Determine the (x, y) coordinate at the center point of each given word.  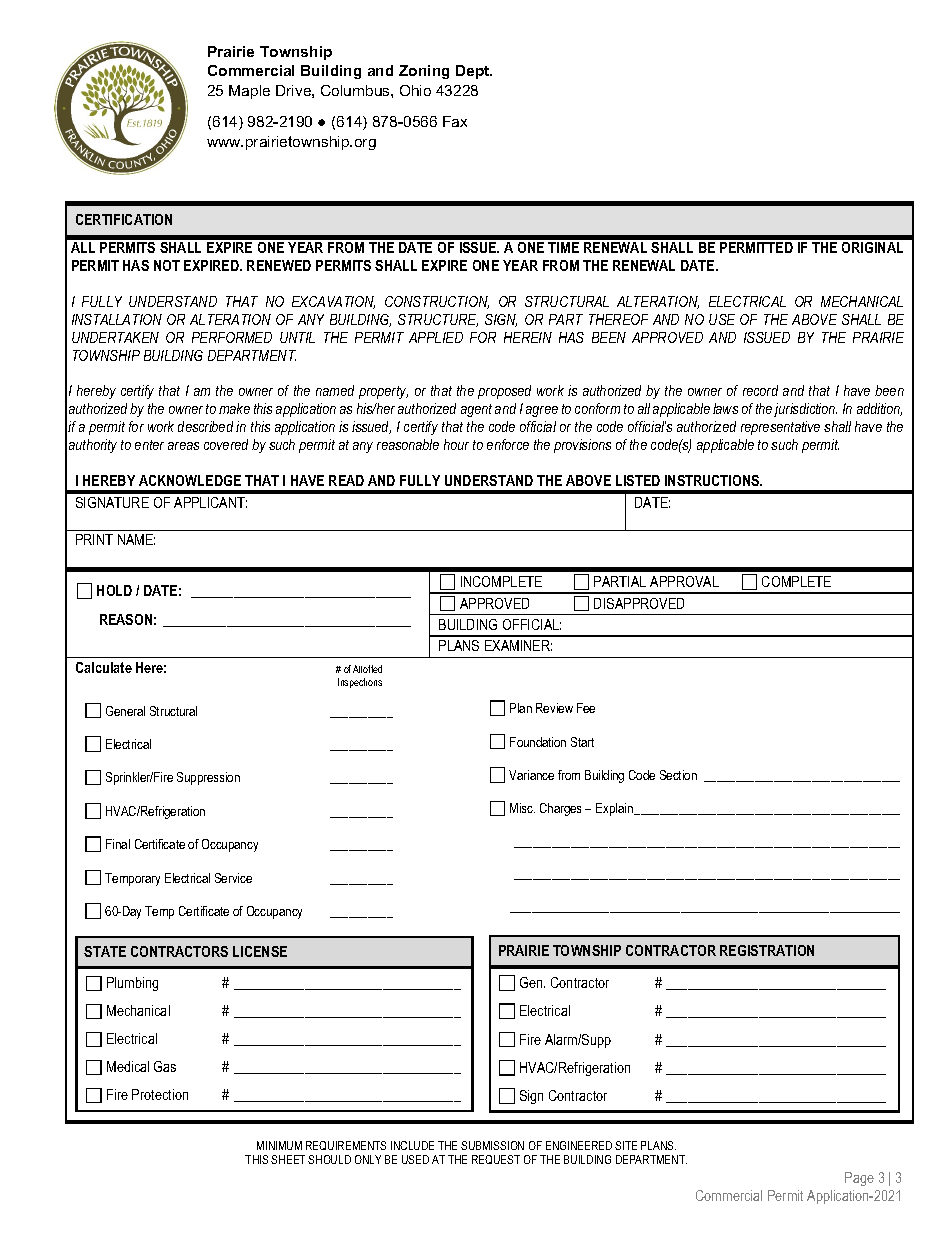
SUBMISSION (492, 1145)
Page (859, 1179)
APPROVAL (684, 581)
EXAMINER (518, 645)
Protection (160, 1094)
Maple (249, 92)
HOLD (114, 590)
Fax (455, 121)
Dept (474, 72)
